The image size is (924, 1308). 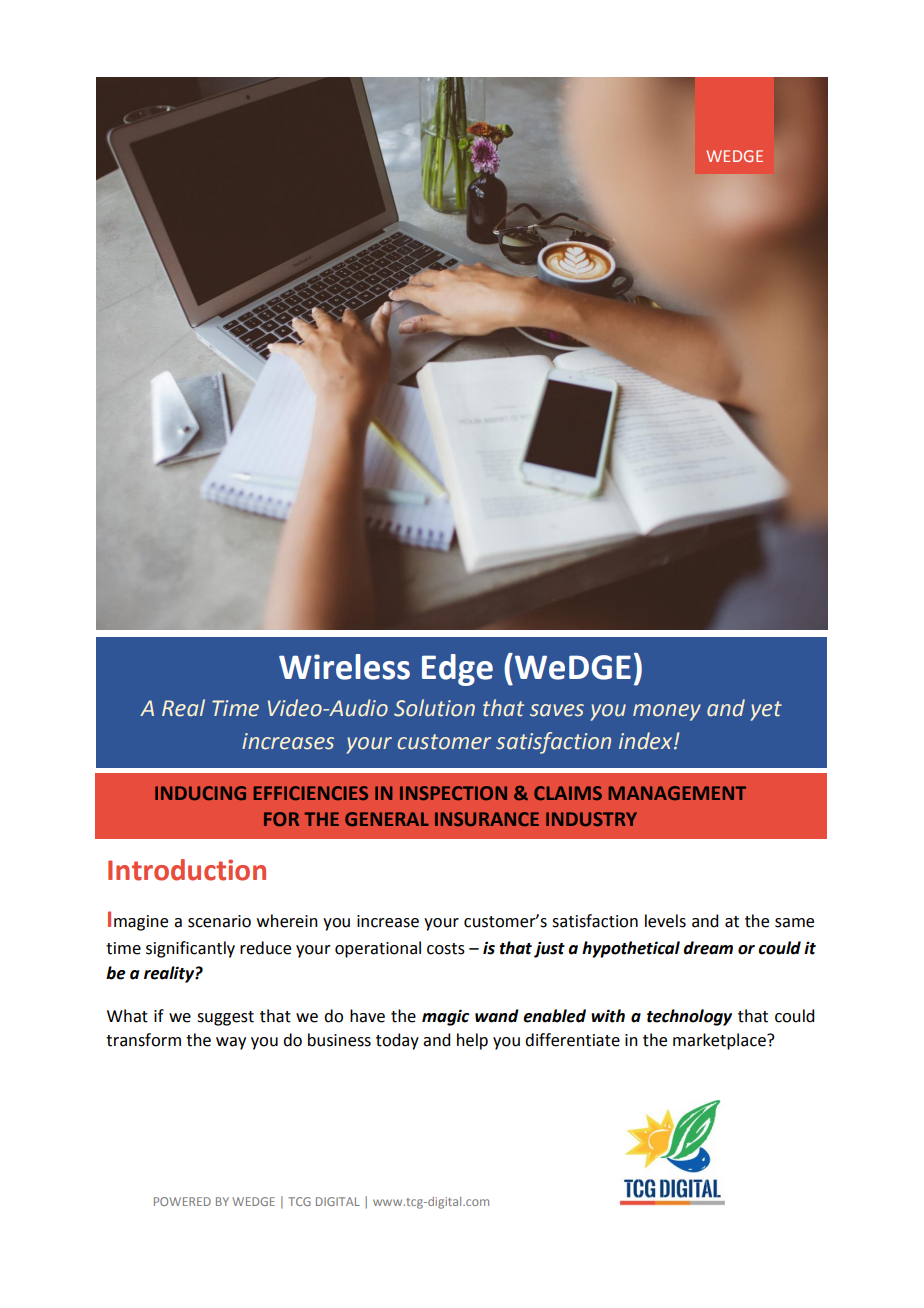 What do you see at coordinates (434, 708) in the document?
I see `Solution` at bounding box center [434, 708].
